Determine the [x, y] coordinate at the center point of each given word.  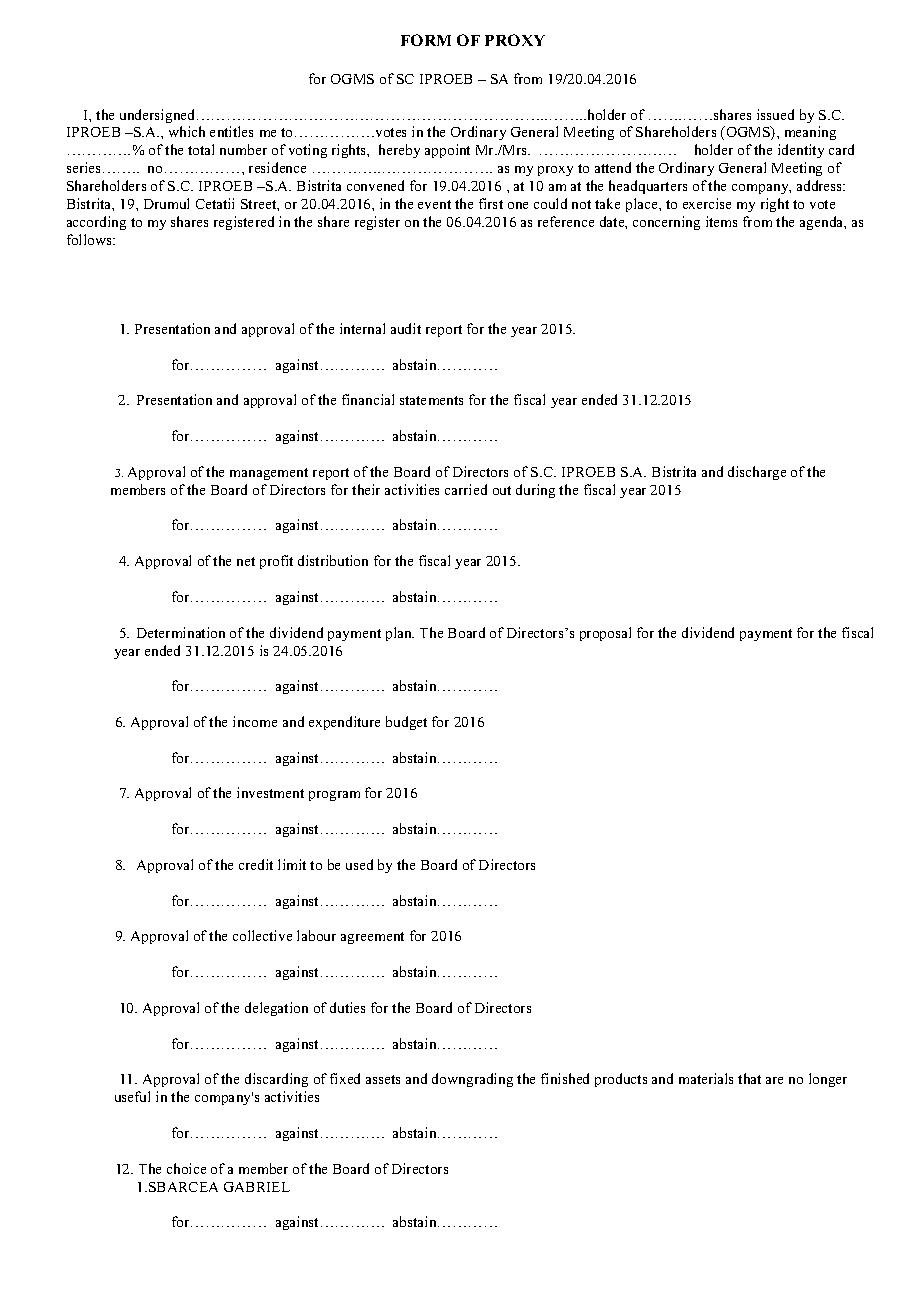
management [269, 474]
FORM [426, 40]
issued [775, 114]
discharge [757, 473]
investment [270, 792]
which [187, 131]
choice [186, 1168]
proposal [605, 634]
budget [406, 723]
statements [431, 400]
